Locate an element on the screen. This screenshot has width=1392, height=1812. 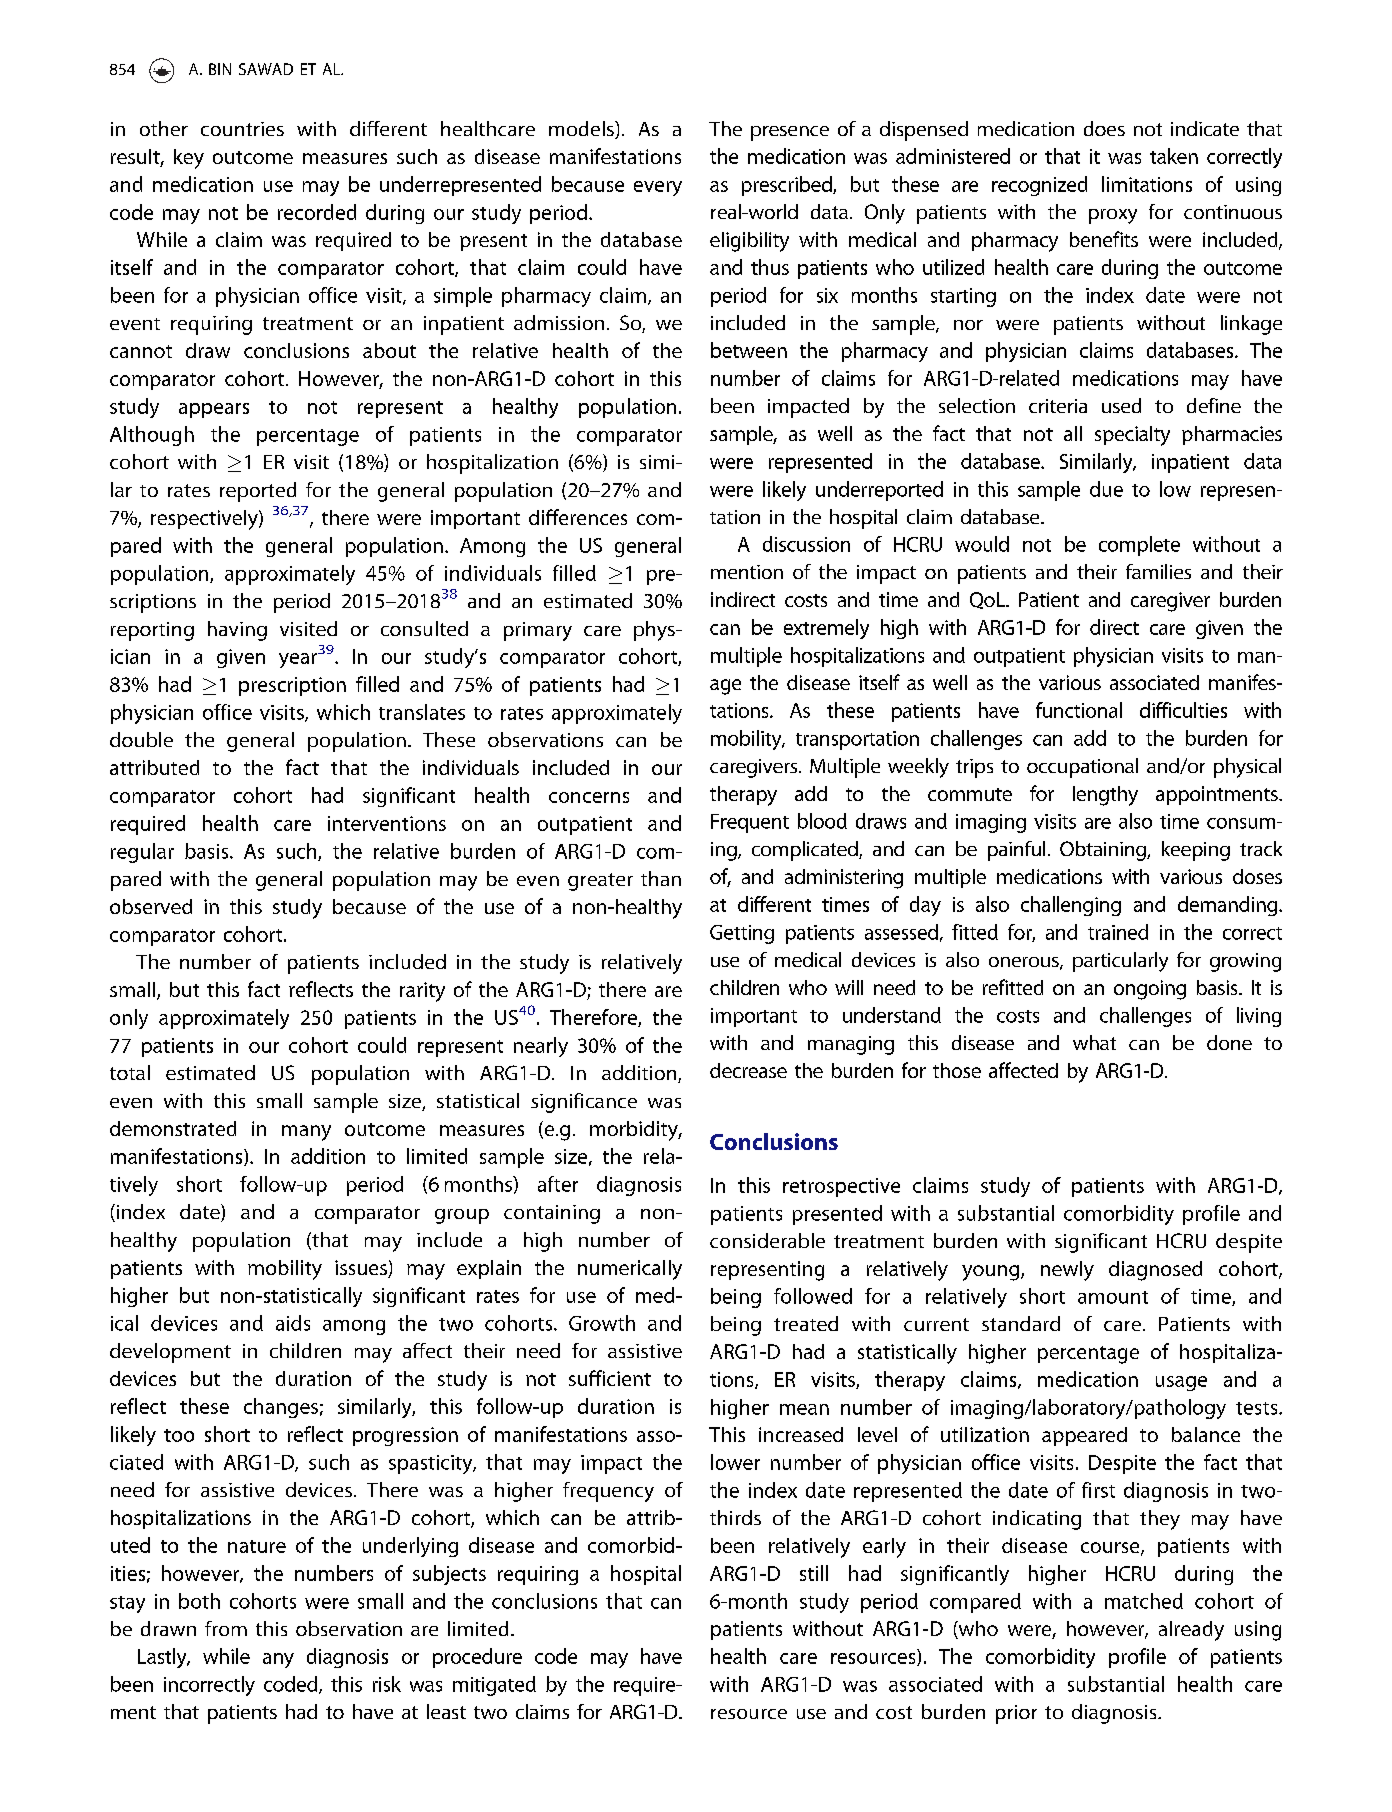
does is located at coordinates (1104, 128).
